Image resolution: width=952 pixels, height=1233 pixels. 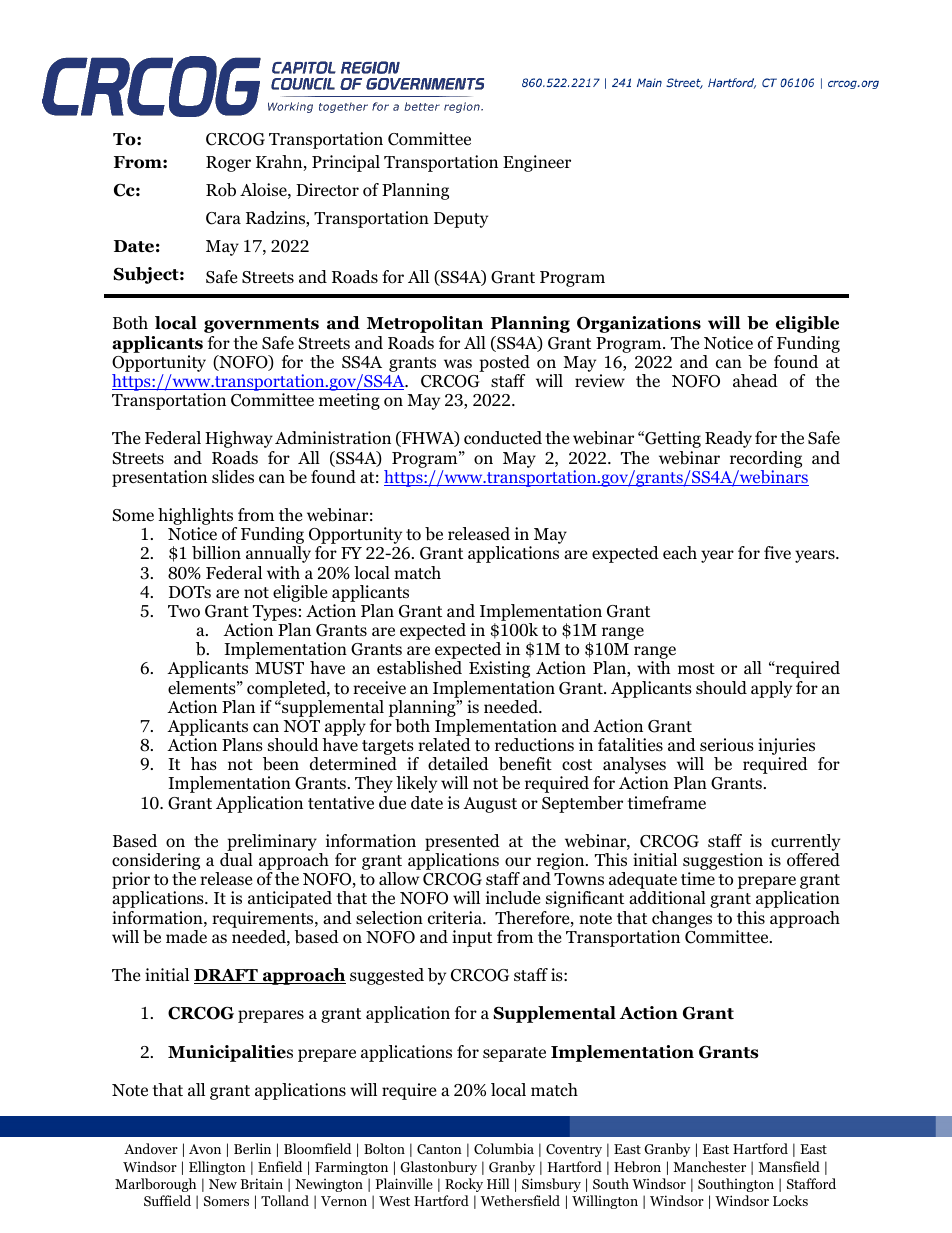 I want to click on MUST, so click(x=279, y=668).
